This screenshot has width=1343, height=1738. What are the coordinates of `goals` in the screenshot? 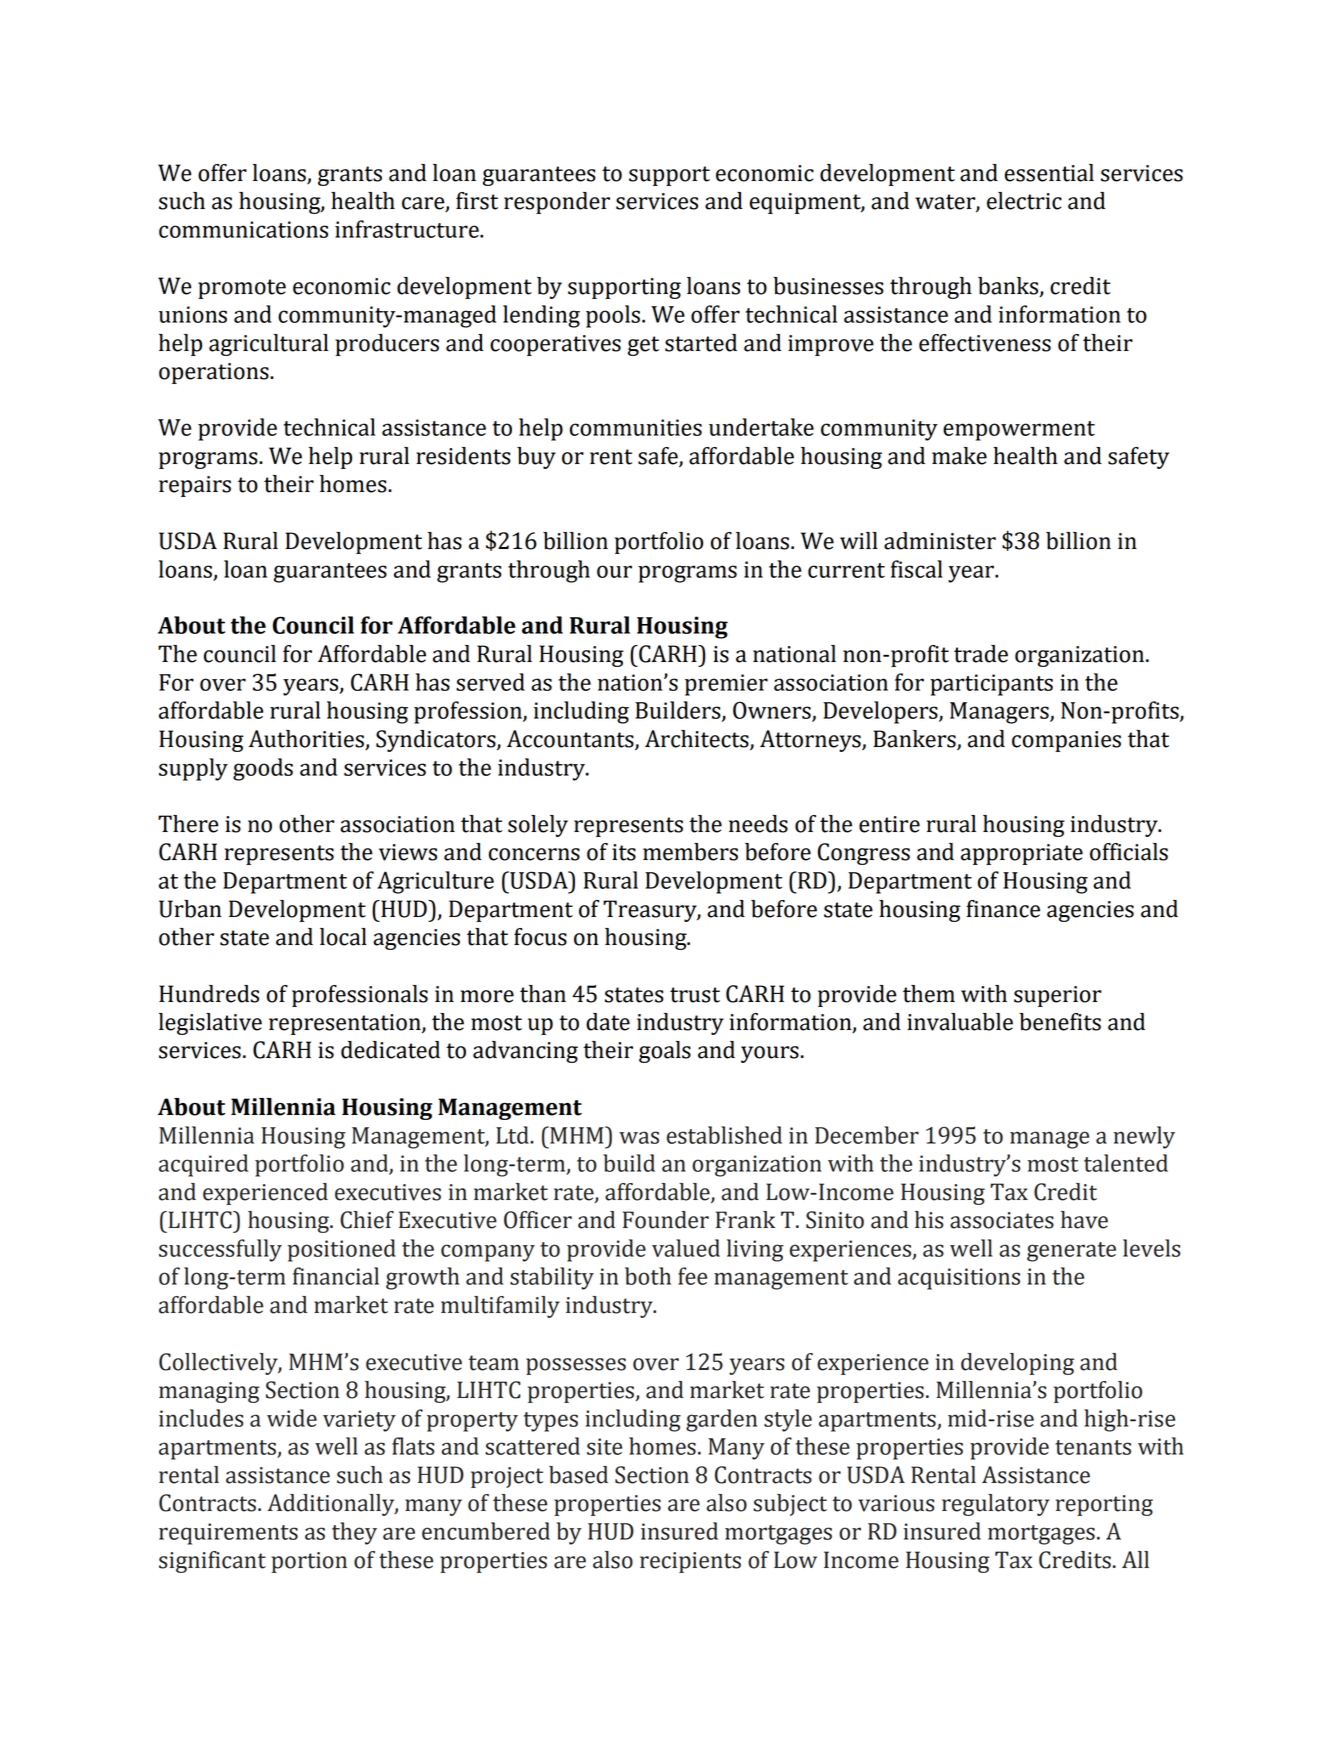 It's located at (665, 1052).
